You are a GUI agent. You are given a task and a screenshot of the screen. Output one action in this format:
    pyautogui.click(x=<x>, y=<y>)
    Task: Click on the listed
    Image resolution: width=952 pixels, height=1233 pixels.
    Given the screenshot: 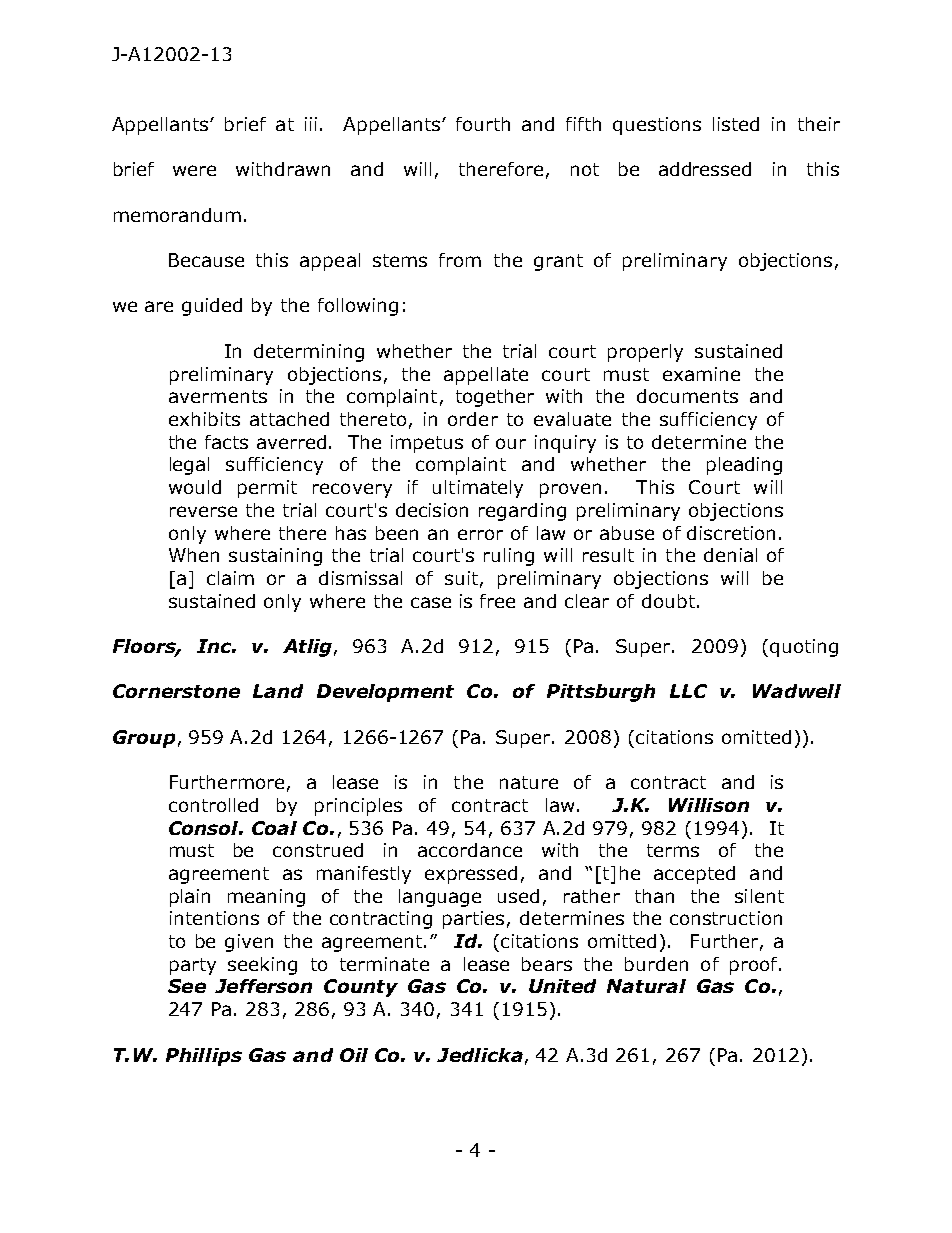 What is the action you would take?
    pyautogui.click(x=736, y=124)
